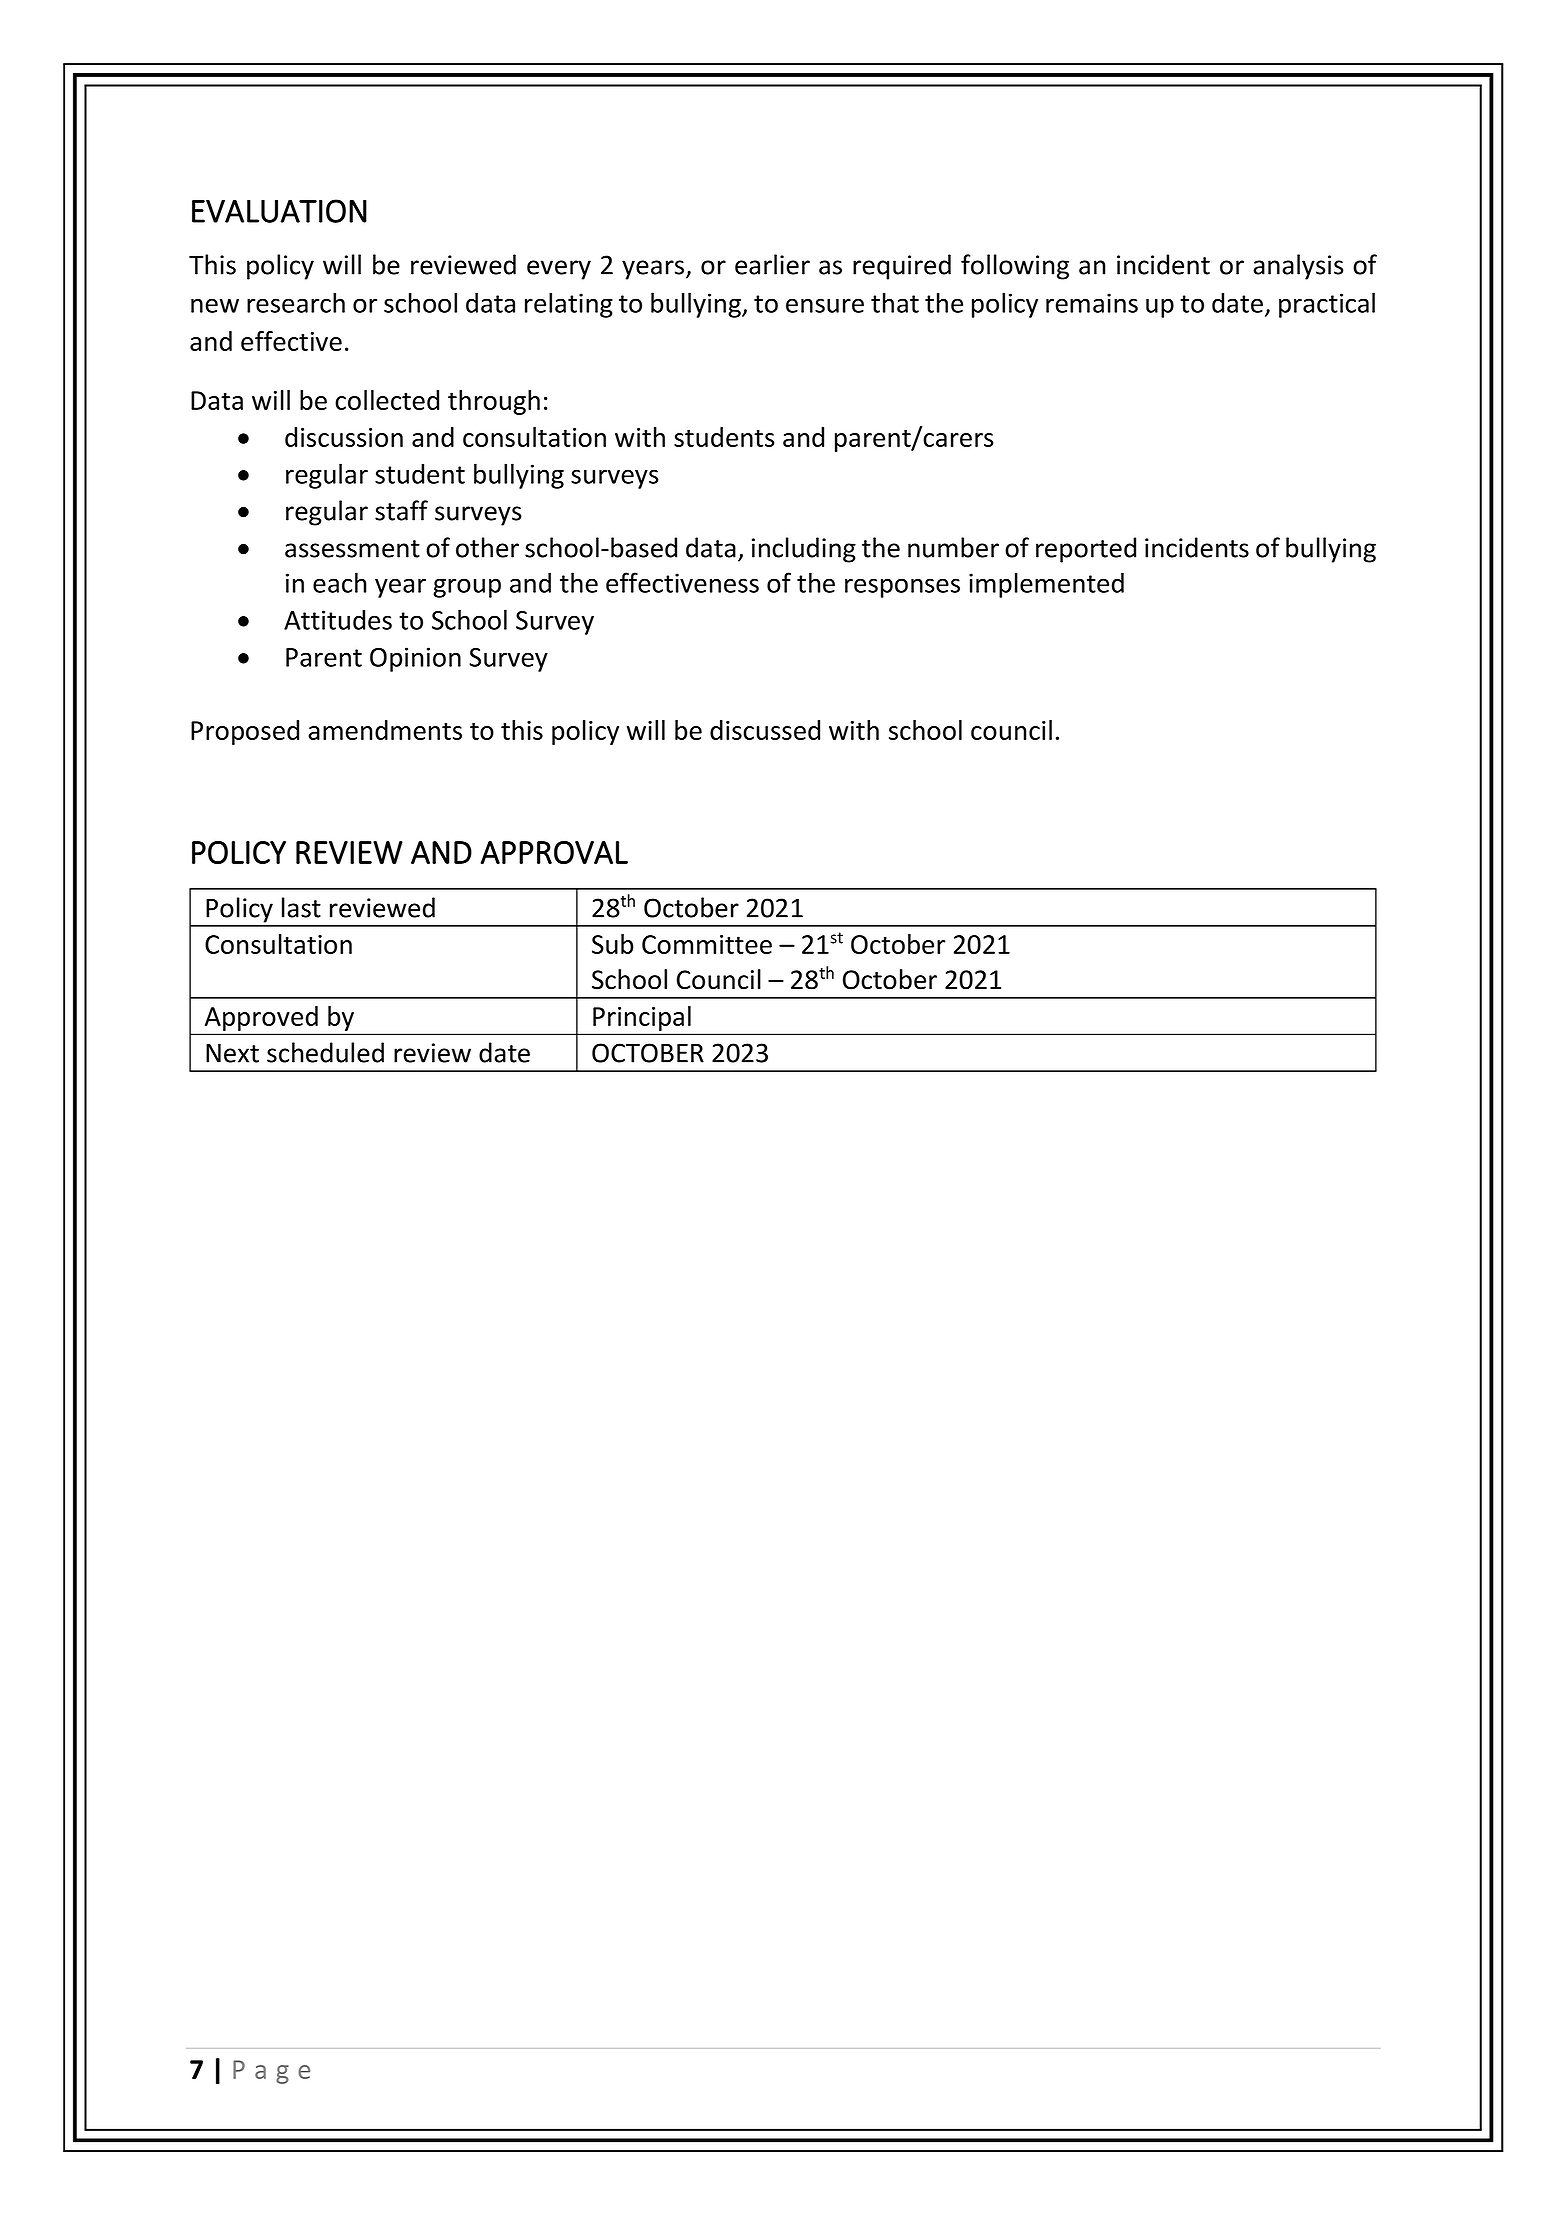 This screenshot has height=2215, width=1566. What do you see at coordinates (804, 550) in the screenshot?
I see `including` at bounding box center [804, 550].
